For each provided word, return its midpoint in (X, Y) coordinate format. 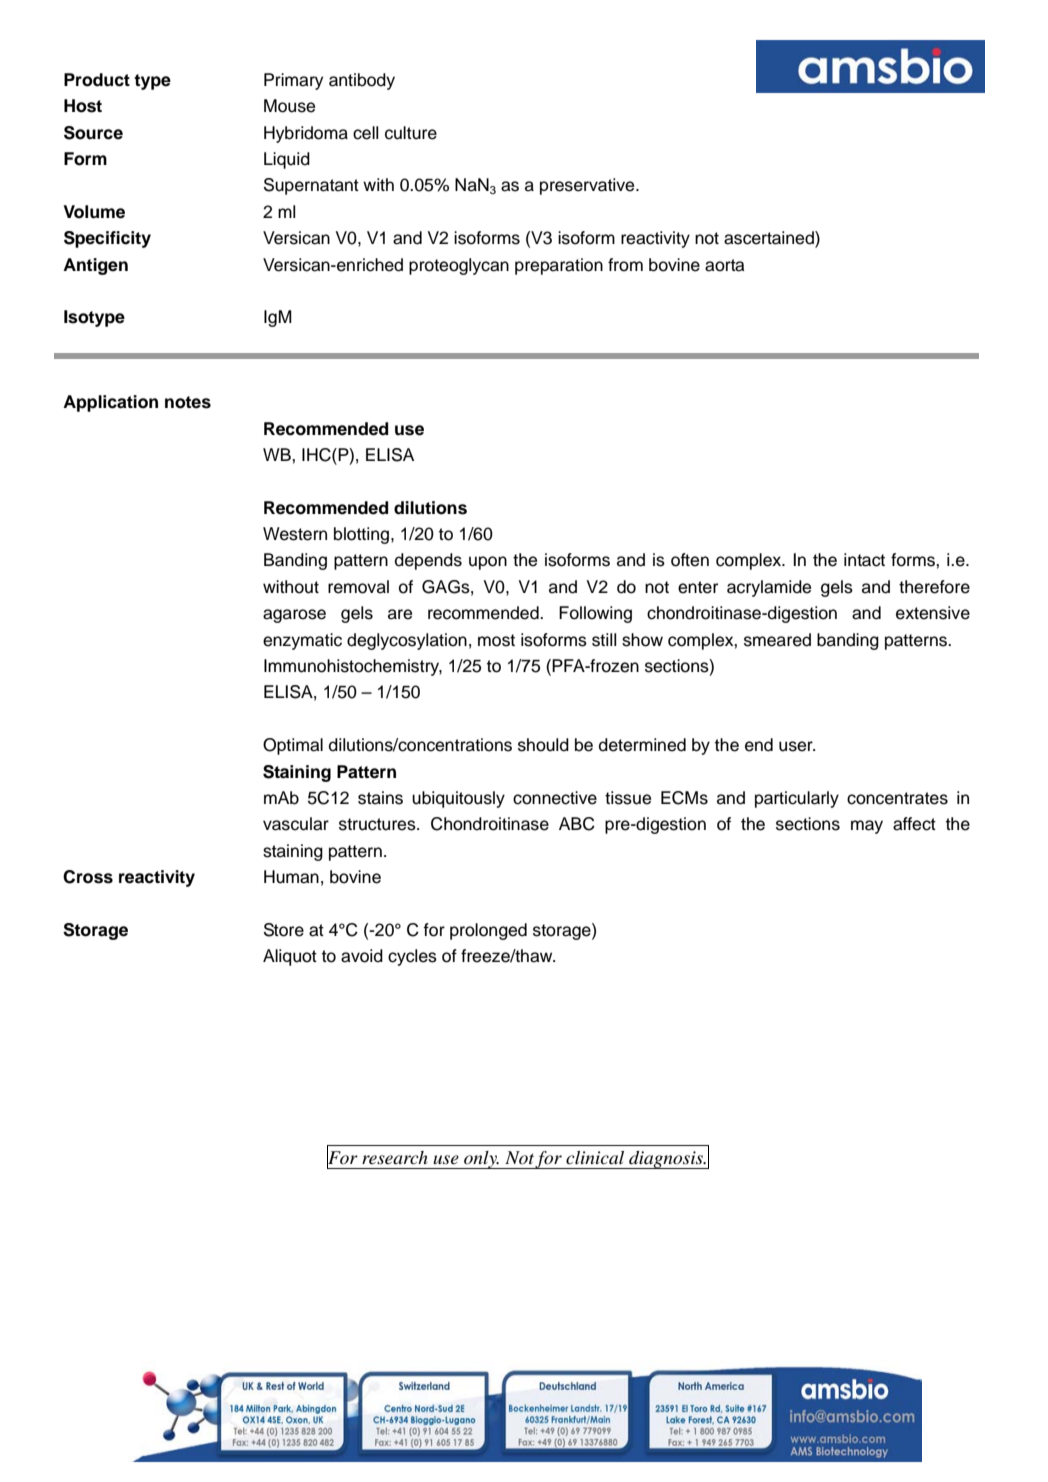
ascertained (770, 239)
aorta (724, 265)
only (480, 1160)
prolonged (488, 931)
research (395, 1157)
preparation (559, 266)
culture (411, 133)
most (496, 640)
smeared (777, 640)
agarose (294, 616)
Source (93, 133)
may (867, 827)
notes (188, 402)
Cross (88, 877)
